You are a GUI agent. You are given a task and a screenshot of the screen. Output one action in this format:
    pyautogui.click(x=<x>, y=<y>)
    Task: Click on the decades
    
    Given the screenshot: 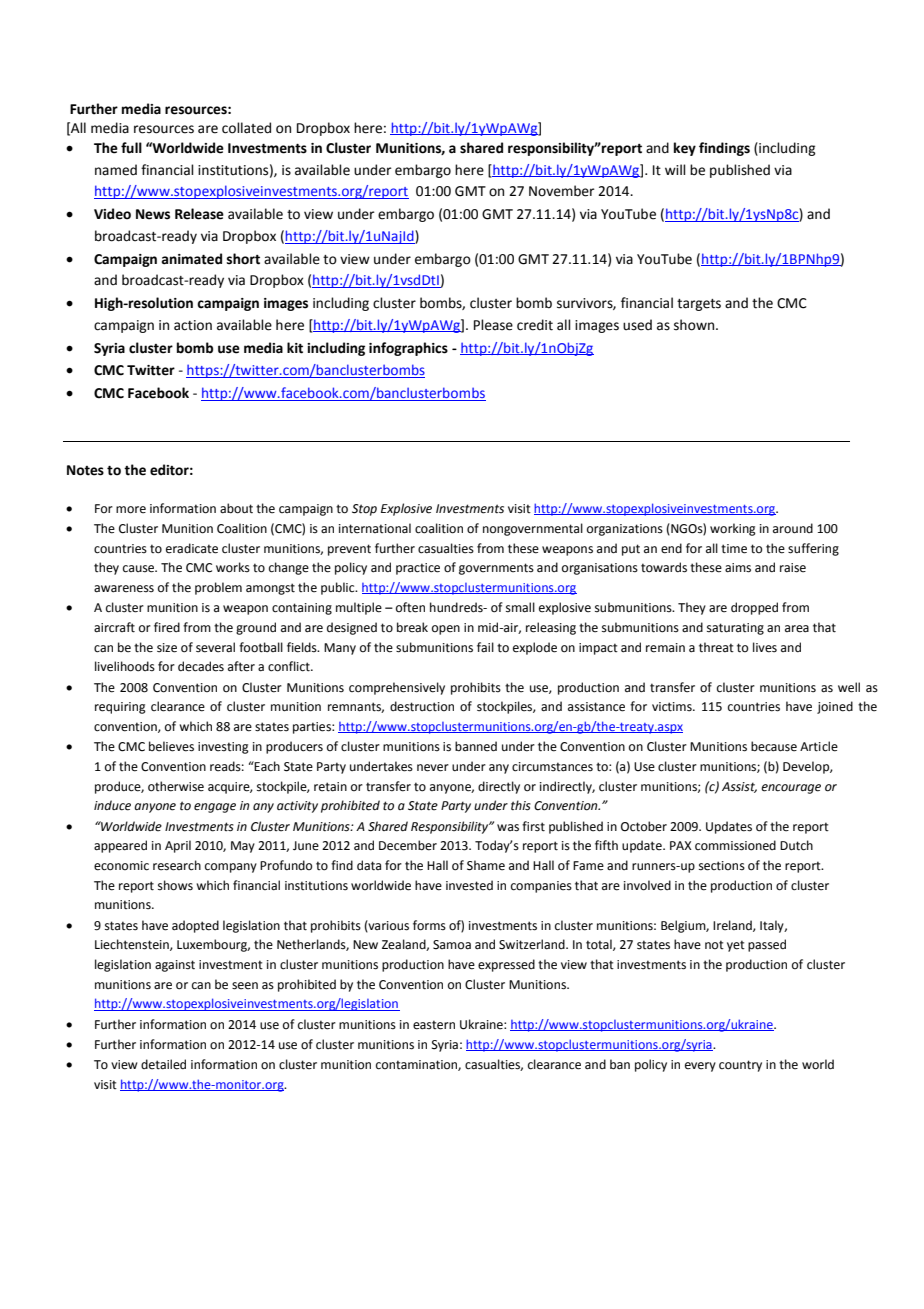 What is the action you would take?
    pyautogui.click(x=201, y=666)
